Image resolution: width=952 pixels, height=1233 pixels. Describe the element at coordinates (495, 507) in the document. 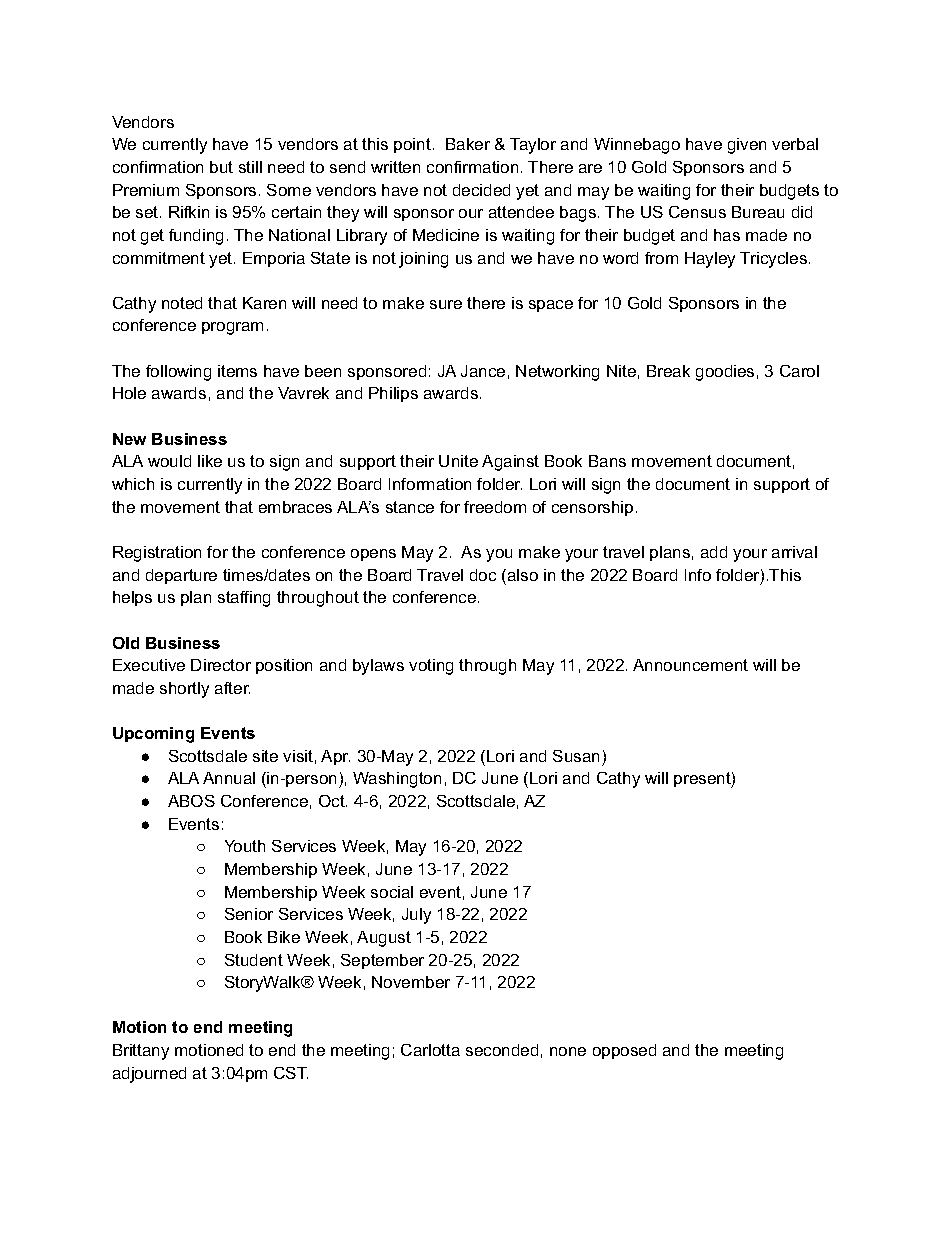

I see `freedom` at that location.
